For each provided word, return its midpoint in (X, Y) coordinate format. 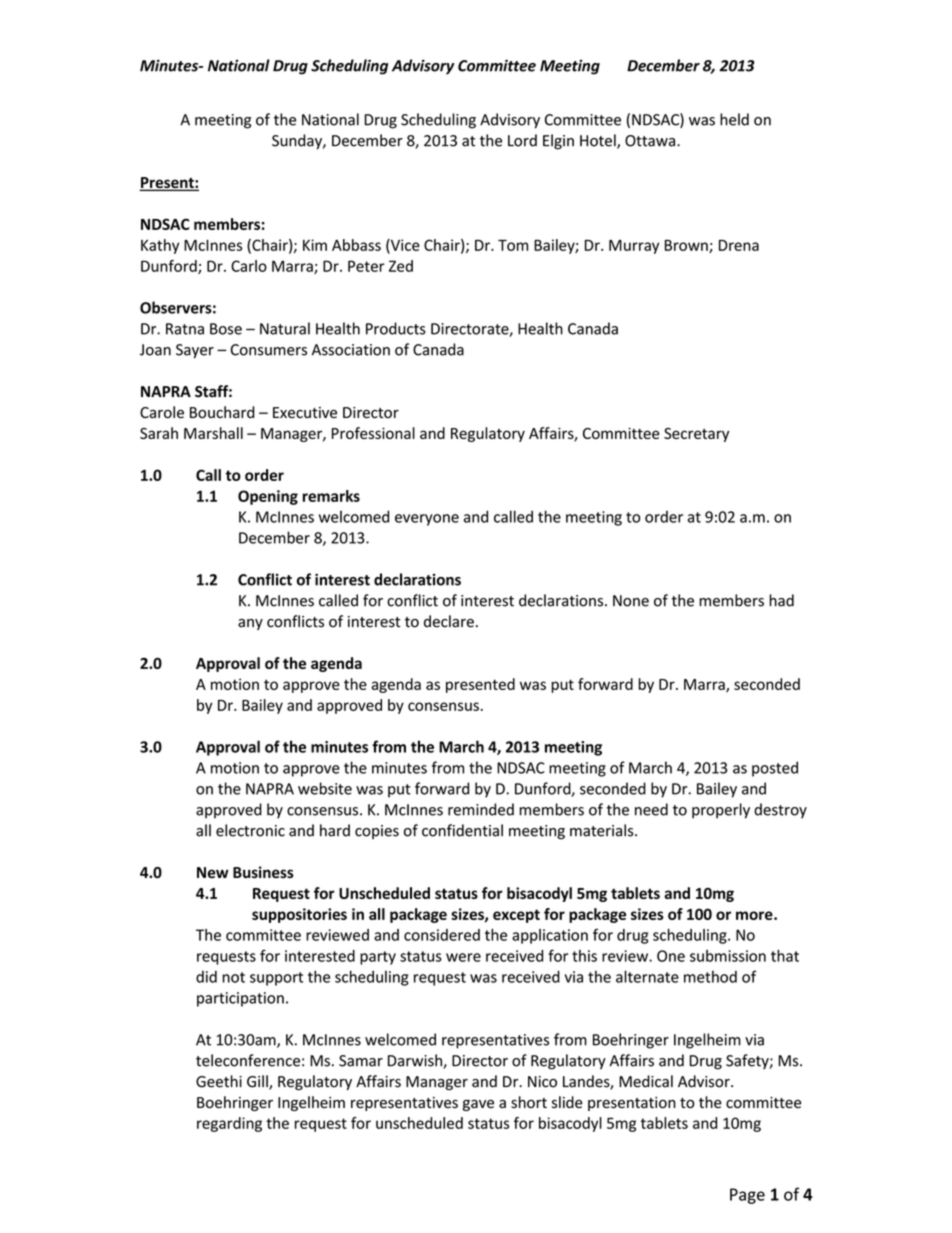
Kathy (160, 246)
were (463, 957)
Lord (522, 140)
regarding (229, 1124)
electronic (250, 830)
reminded (481, 809)
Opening (268, 497)
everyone (427, 520)
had (781, 600)
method (710, 976)
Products (396, 328)
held (734, 119)
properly (721, 811)
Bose (226, 329)
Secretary (696, 435)
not (233, 977)
